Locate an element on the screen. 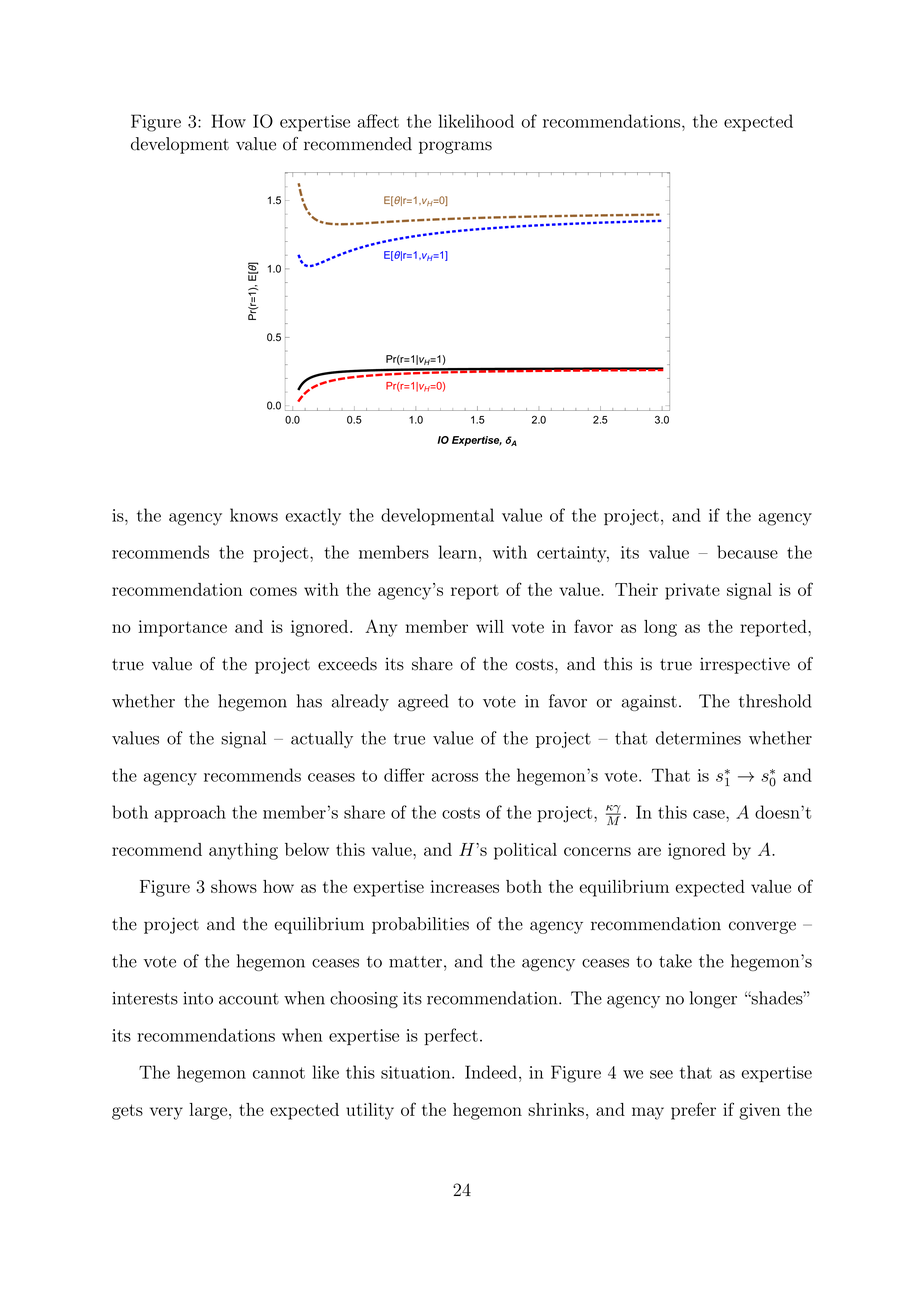 The height and width of the screenshot is (1308, 924). learn is located at coordinates (458, 552).
